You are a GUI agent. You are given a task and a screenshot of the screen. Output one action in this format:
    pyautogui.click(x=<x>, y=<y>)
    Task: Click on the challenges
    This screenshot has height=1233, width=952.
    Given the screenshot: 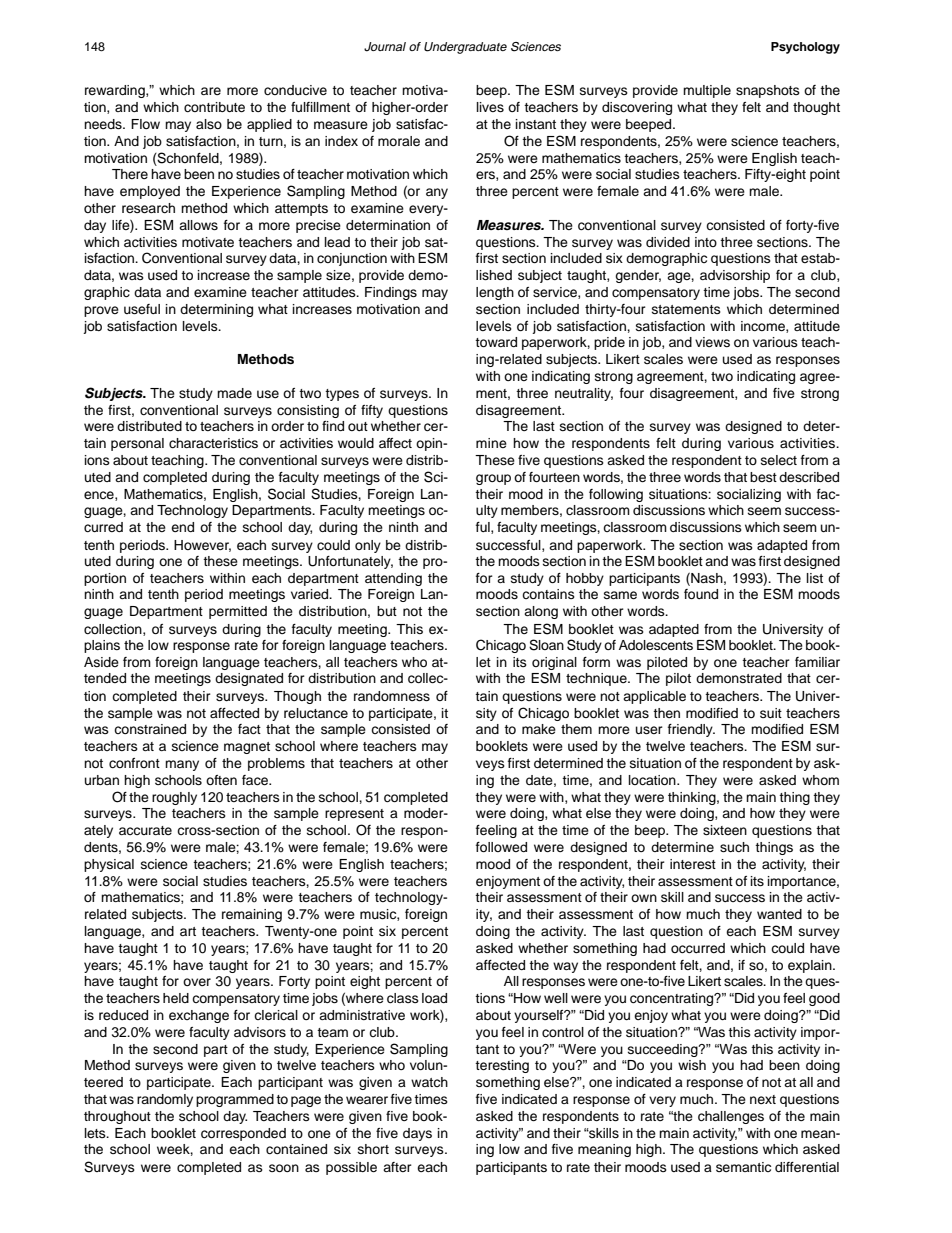 What is the action you would take?
    pyautogui.click(x=731, y=1117)
